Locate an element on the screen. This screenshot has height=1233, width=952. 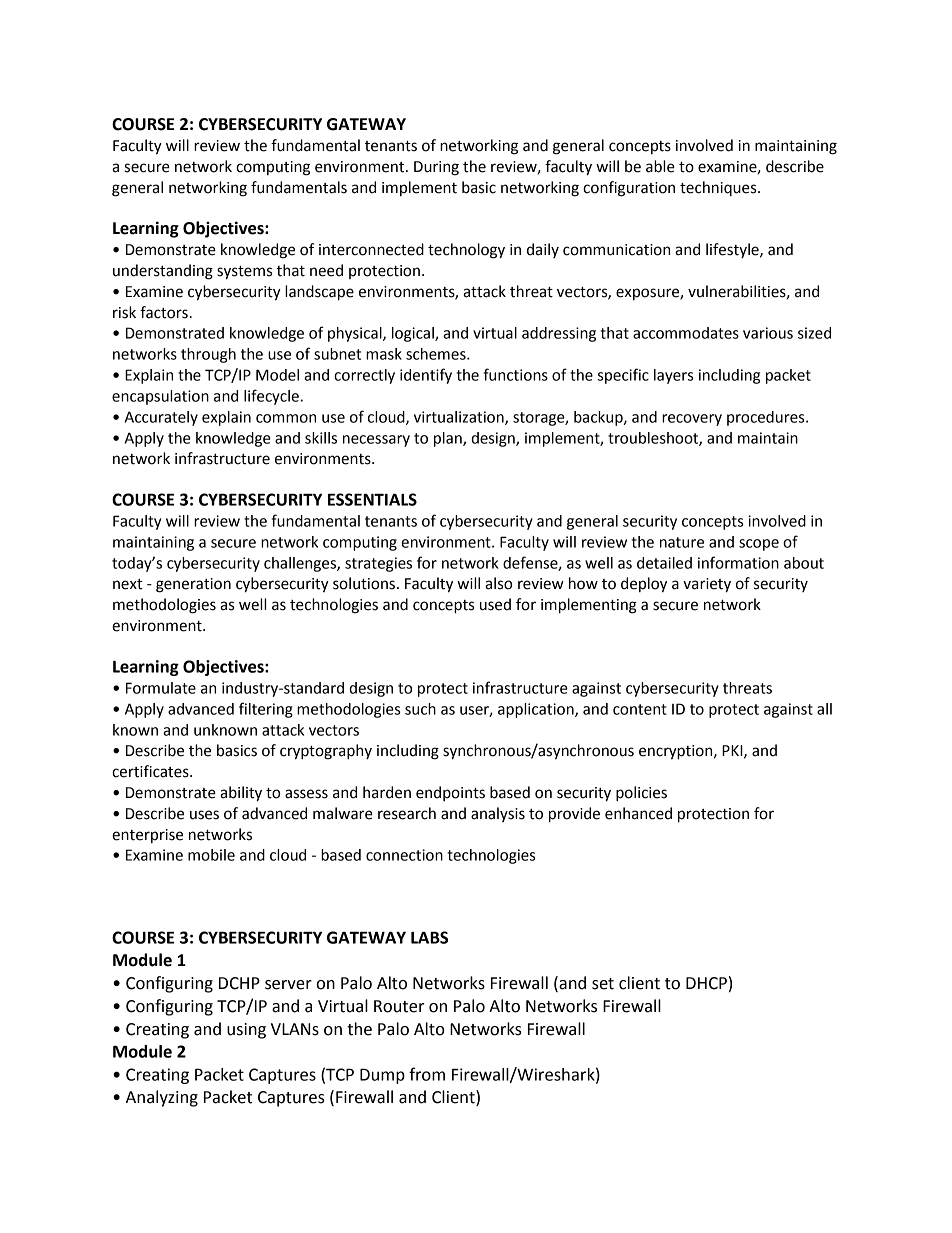
also is located at coordinates (498, 583).
